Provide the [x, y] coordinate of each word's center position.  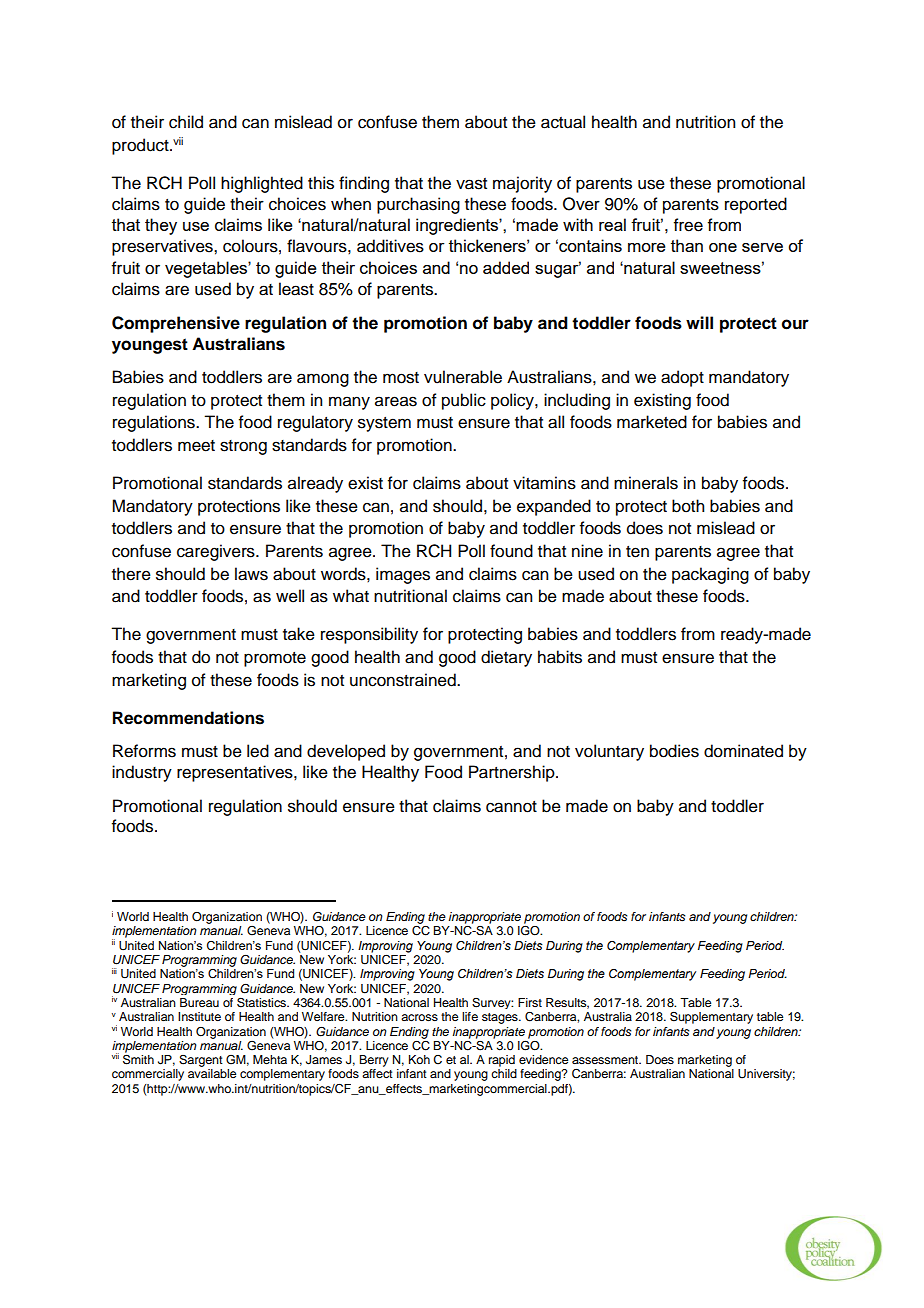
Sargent [201, 1061]
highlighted [262, 184]
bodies [674, 751]
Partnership [513, 773]
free [688, 225]
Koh [419, 1059]
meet [196, 446]
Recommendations [188, 718]
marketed [652, 422]
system [384, 424]
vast [471, 184]
